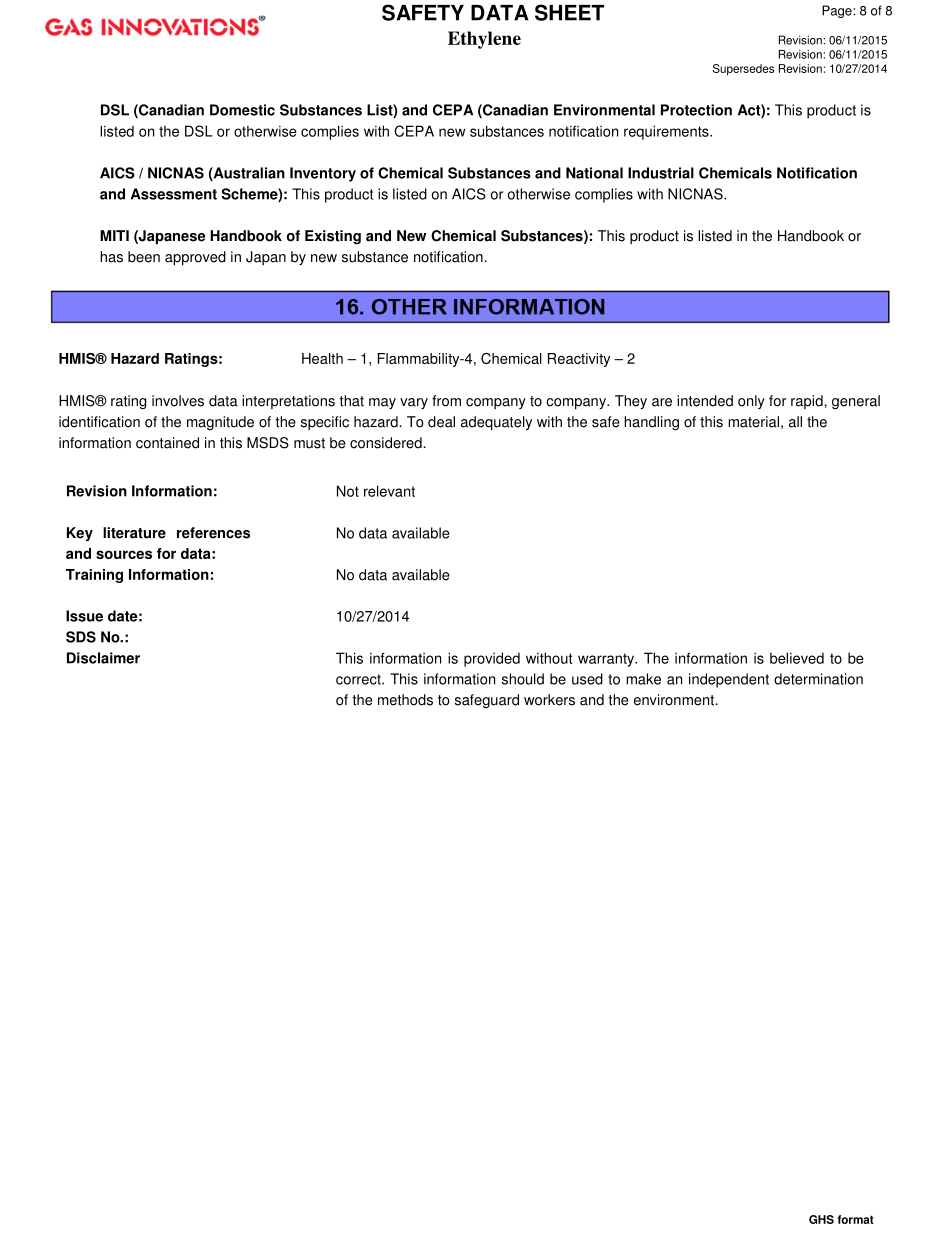 Image resolution: width=952 pixels, height=1233 pixels. What do you see at coordinates (729, 680) in the page?
I see `independent` at bounding box center [729, 680].
